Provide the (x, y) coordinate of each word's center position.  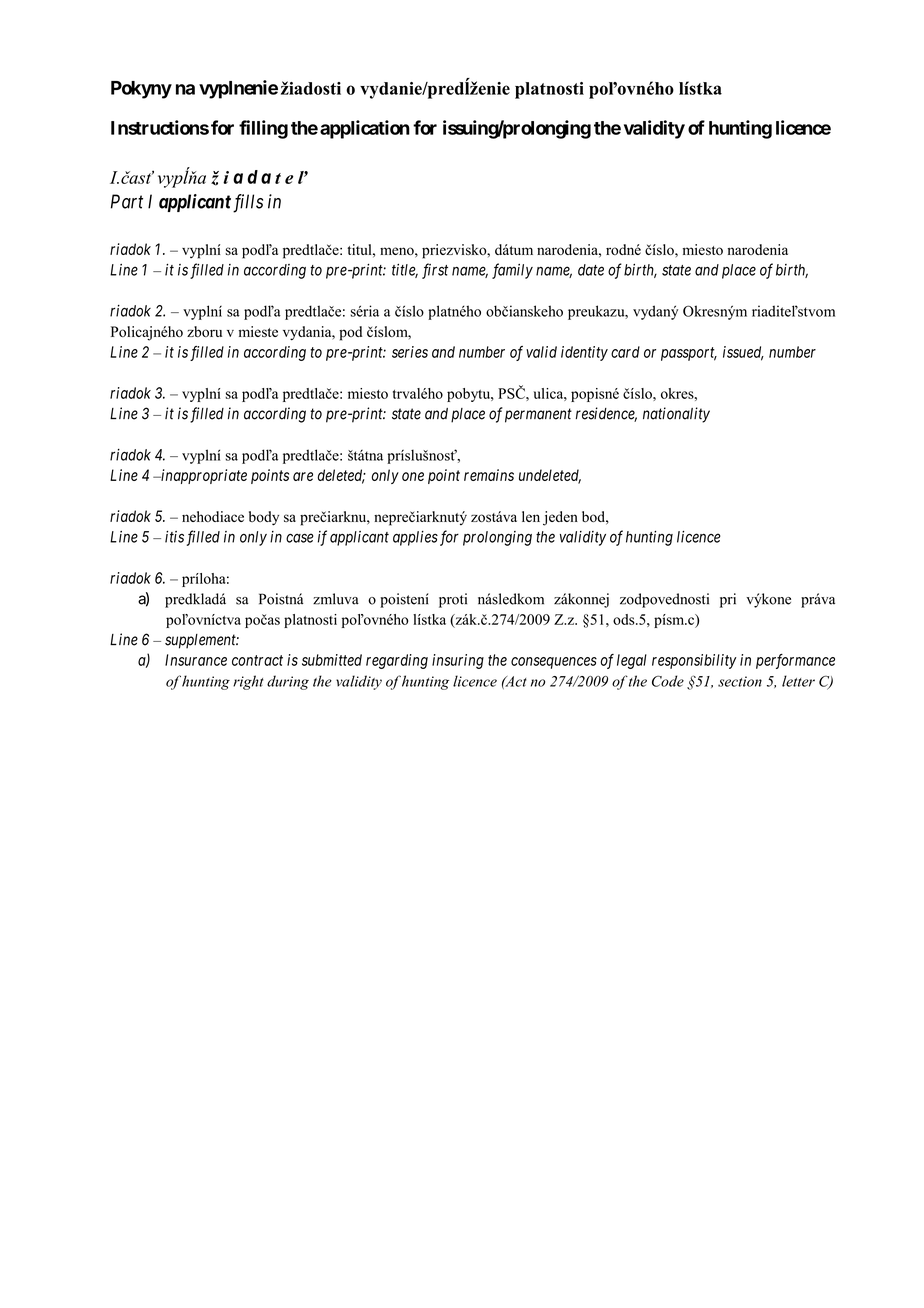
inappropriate (203, 476)
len (531, 516)
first (435, 271)
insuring (458, 661)
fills (248, 203)
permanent (538, 415)
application (365, 129)
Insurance (196, 660)
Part (127, 201)
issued (743, 353)
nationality (676, 415)
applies (415, 538)
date (591, 270)
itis (174, 537)
